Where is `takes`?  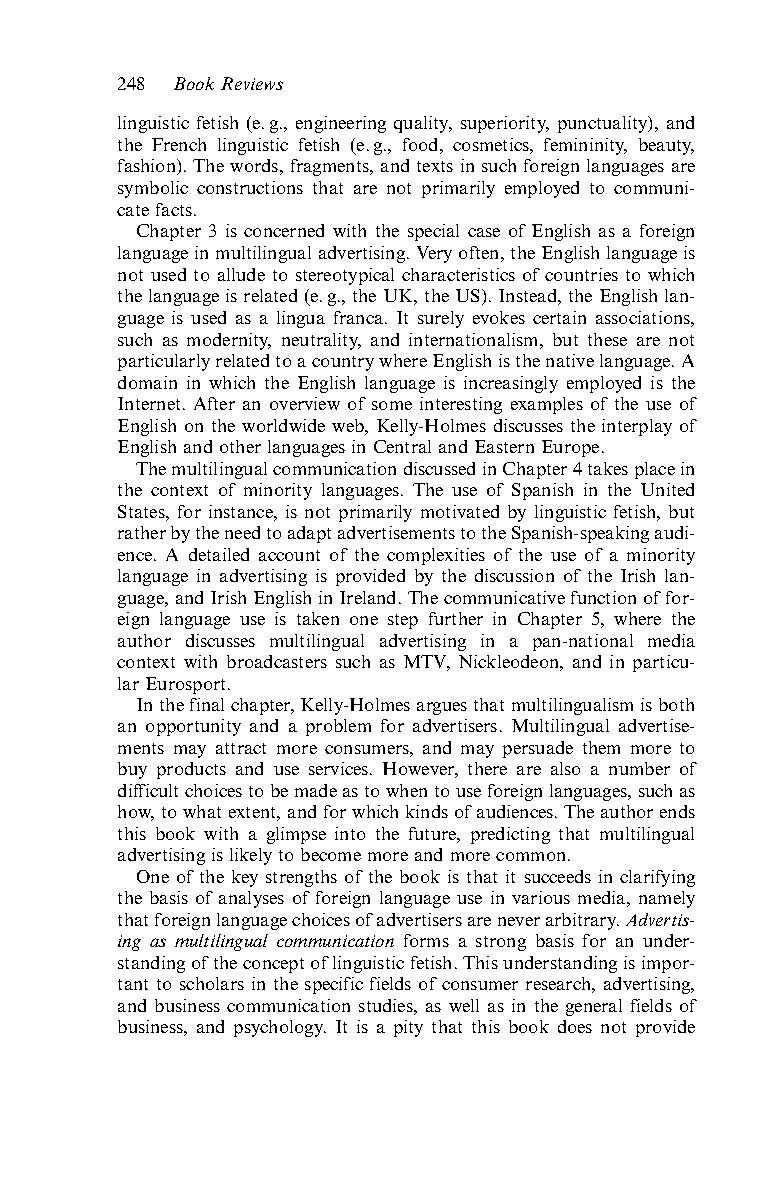 takes is located at coordinates (608, 468).
